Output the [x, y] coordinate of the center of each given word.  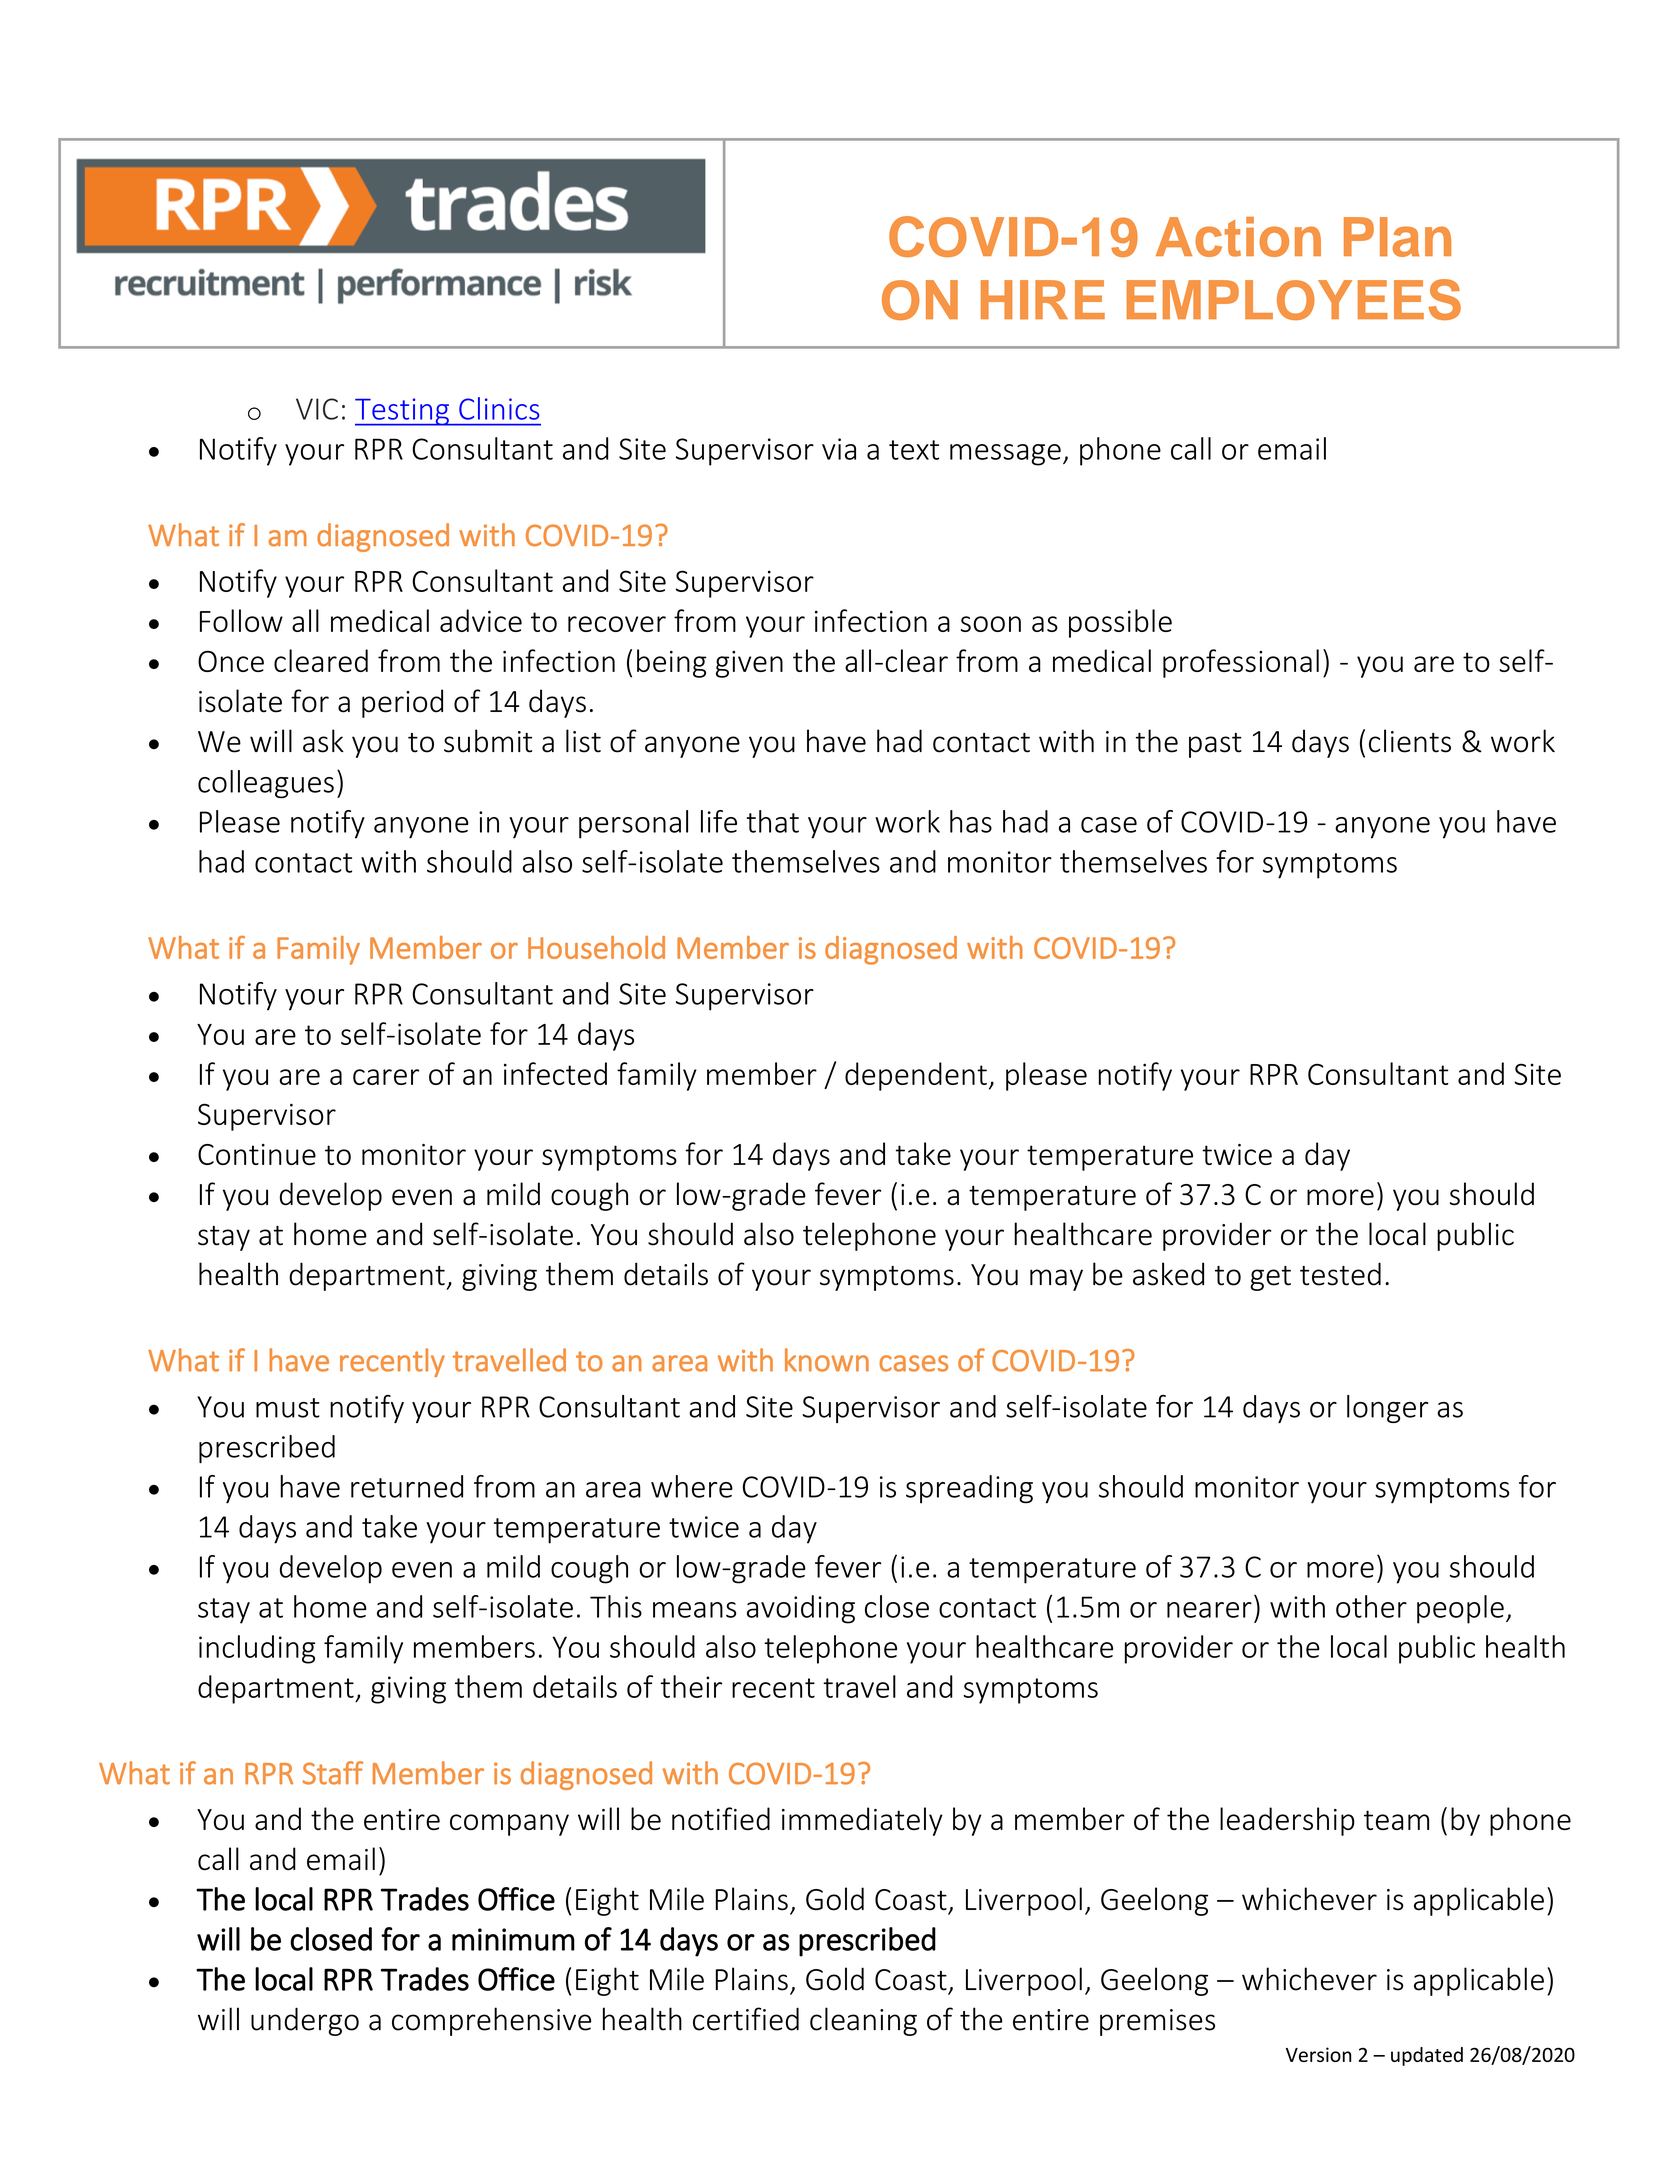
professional [1241, 663]
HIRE [1043, 300]
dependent [916, 1076]
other [1371, 1606]
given [749, 664]
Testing [403, 412]
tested [1340, 1274]
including [257, 1649]
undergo [305, 2021]
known [827, 1360]
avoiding [801, 1609]
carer [386, 1077]
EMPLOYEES [1294, 299]
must [288, 1408]
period [402, 703]
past [1215, 745]
